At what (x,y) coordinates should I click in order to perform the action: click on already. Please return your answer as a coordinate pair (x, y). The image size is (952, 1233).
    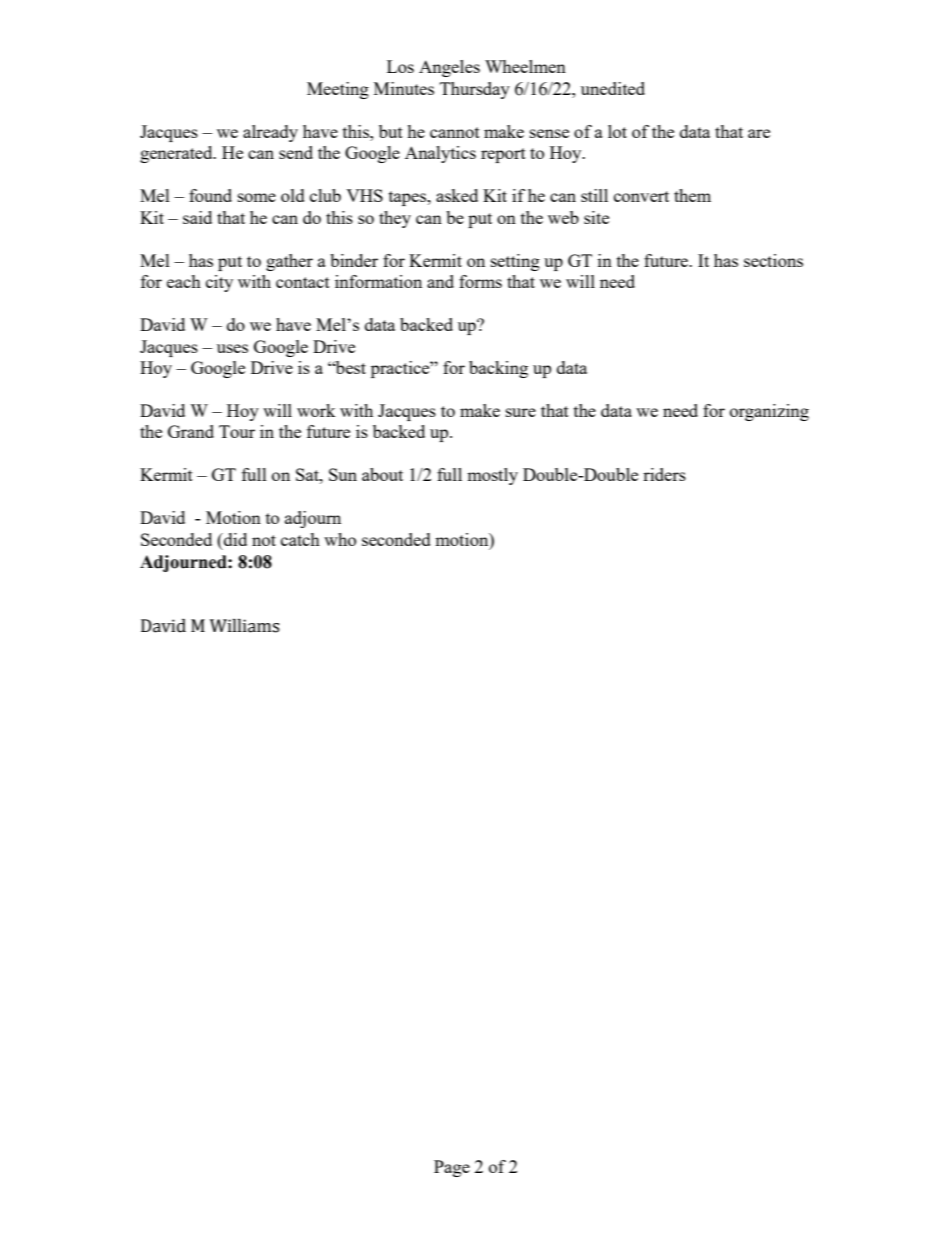
    Looking at the image, I should click on (270, 133).
